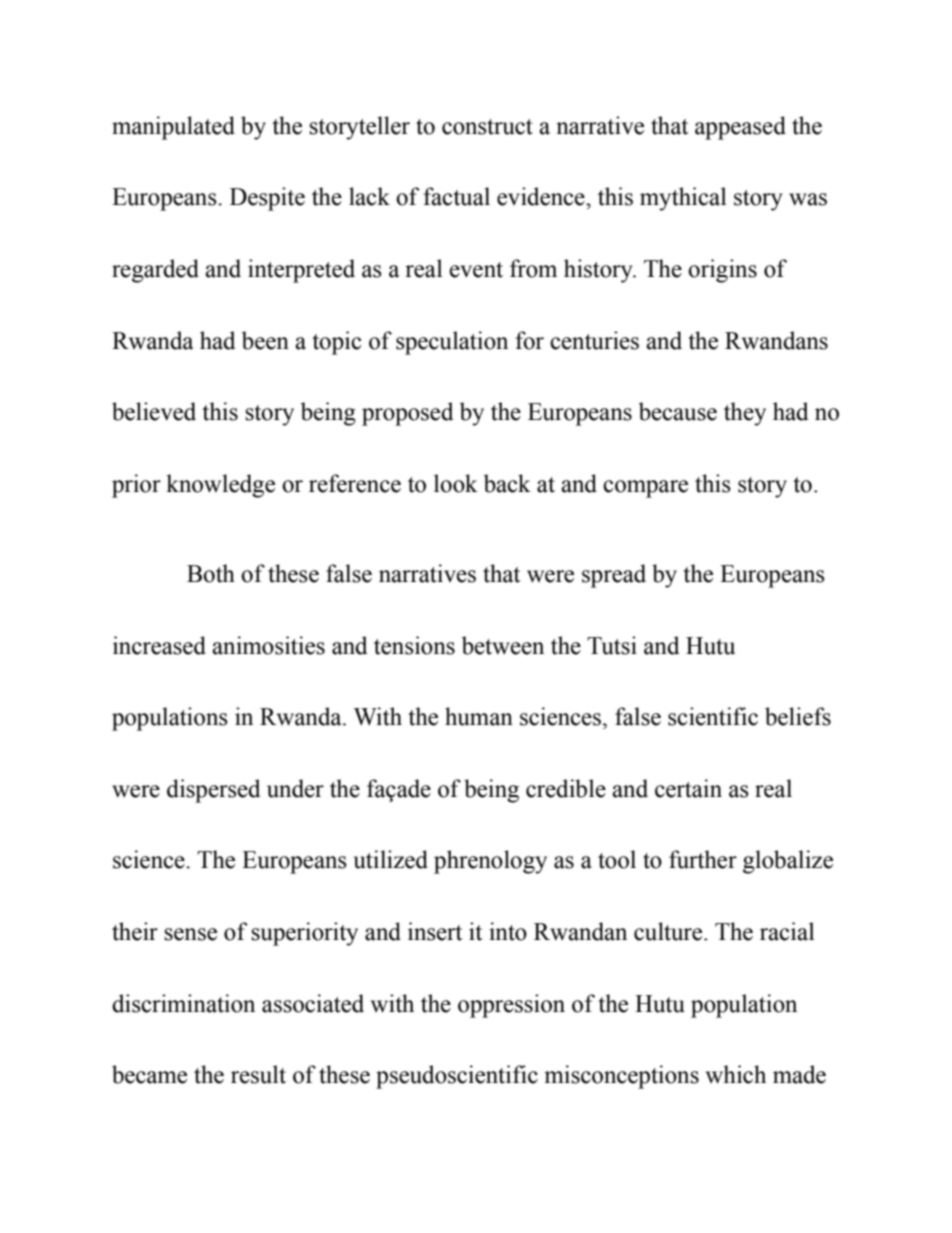 This image has width=952, height=1233. Describe the element at coordinates (211, 573) in the image. I see `Both` at that location.
